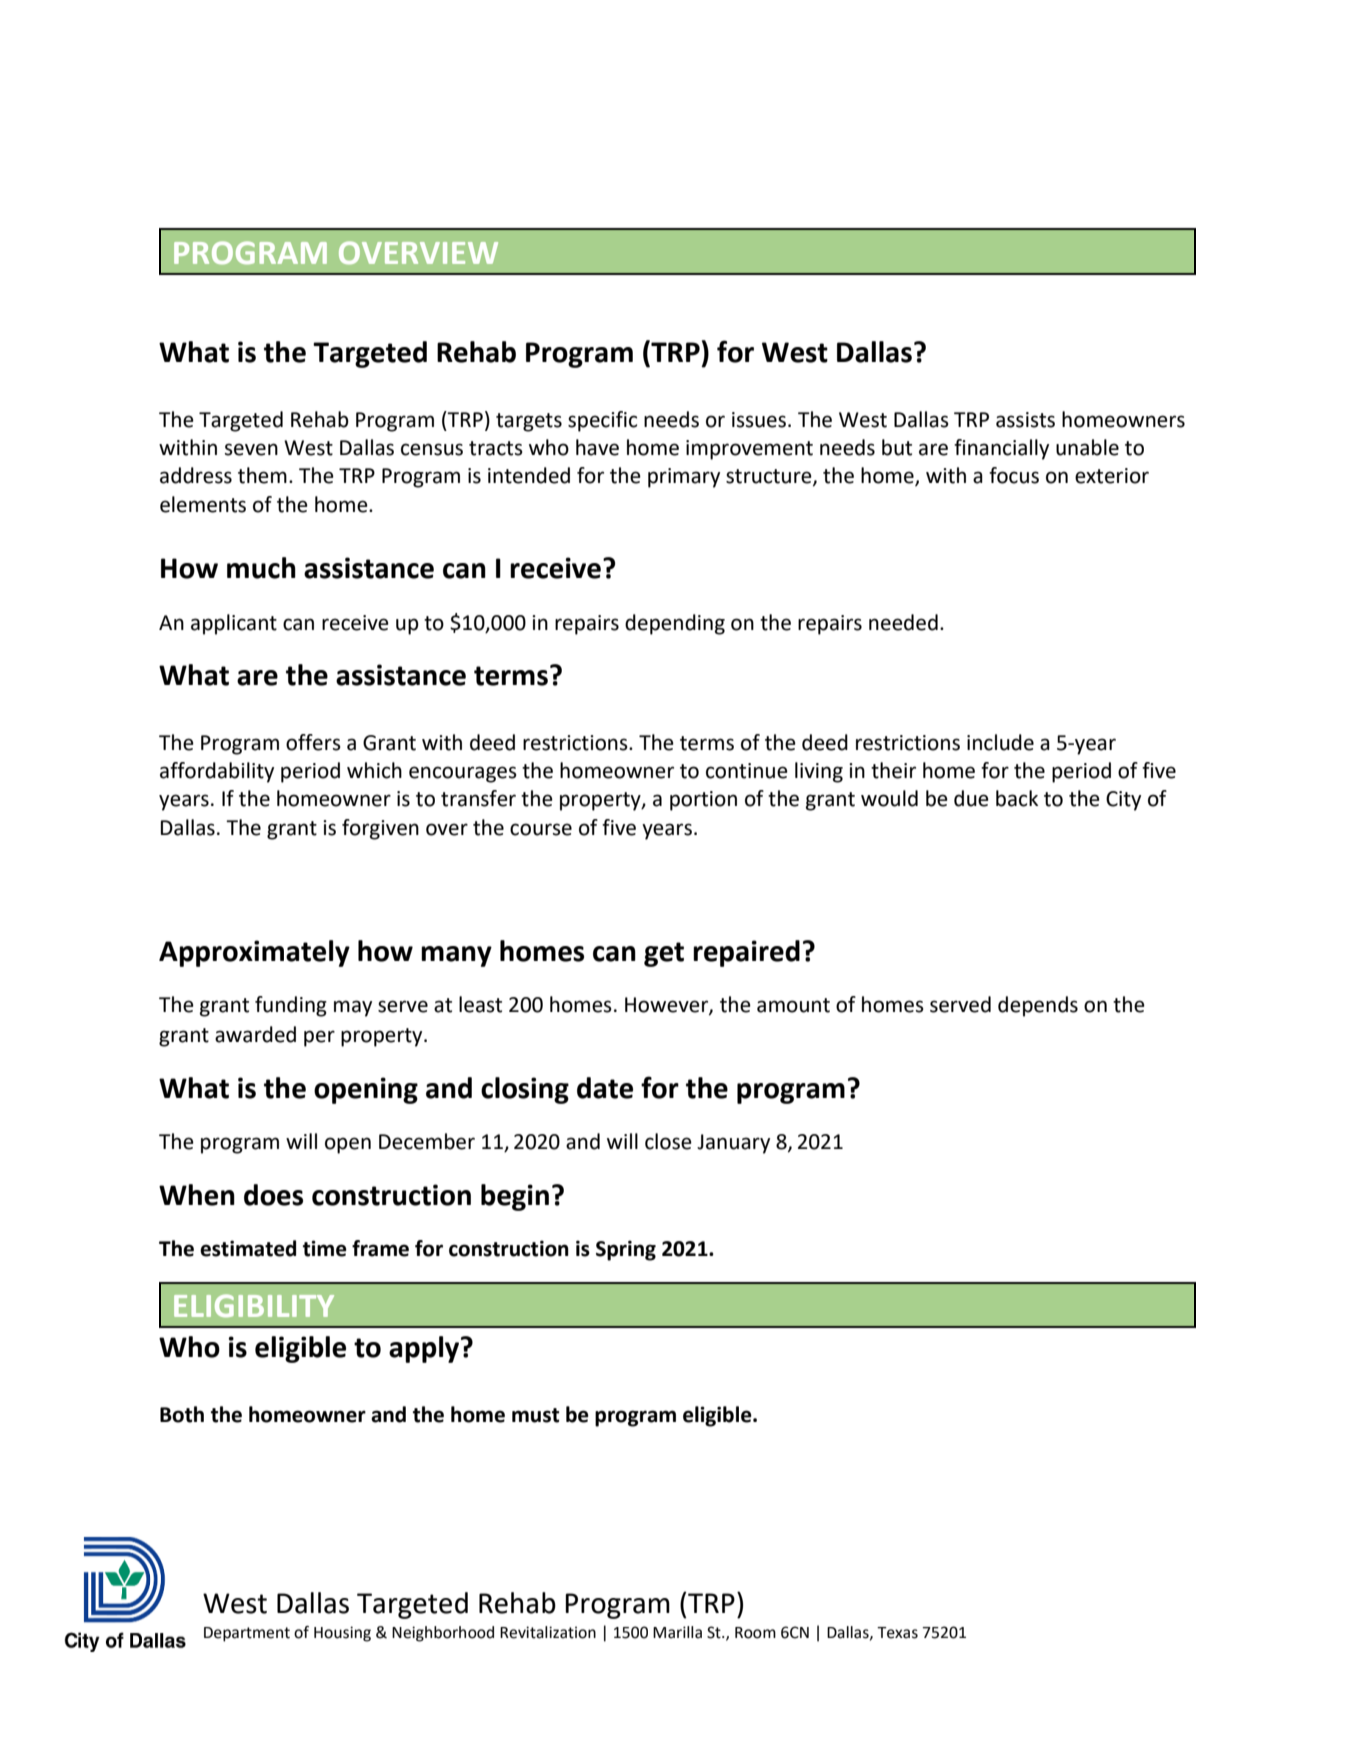 This screenshot has width=1354, height=1752. What do you see at coordinates (703, 801) in the screenshot?
I see `portion` at bounding box center [703, 801].
